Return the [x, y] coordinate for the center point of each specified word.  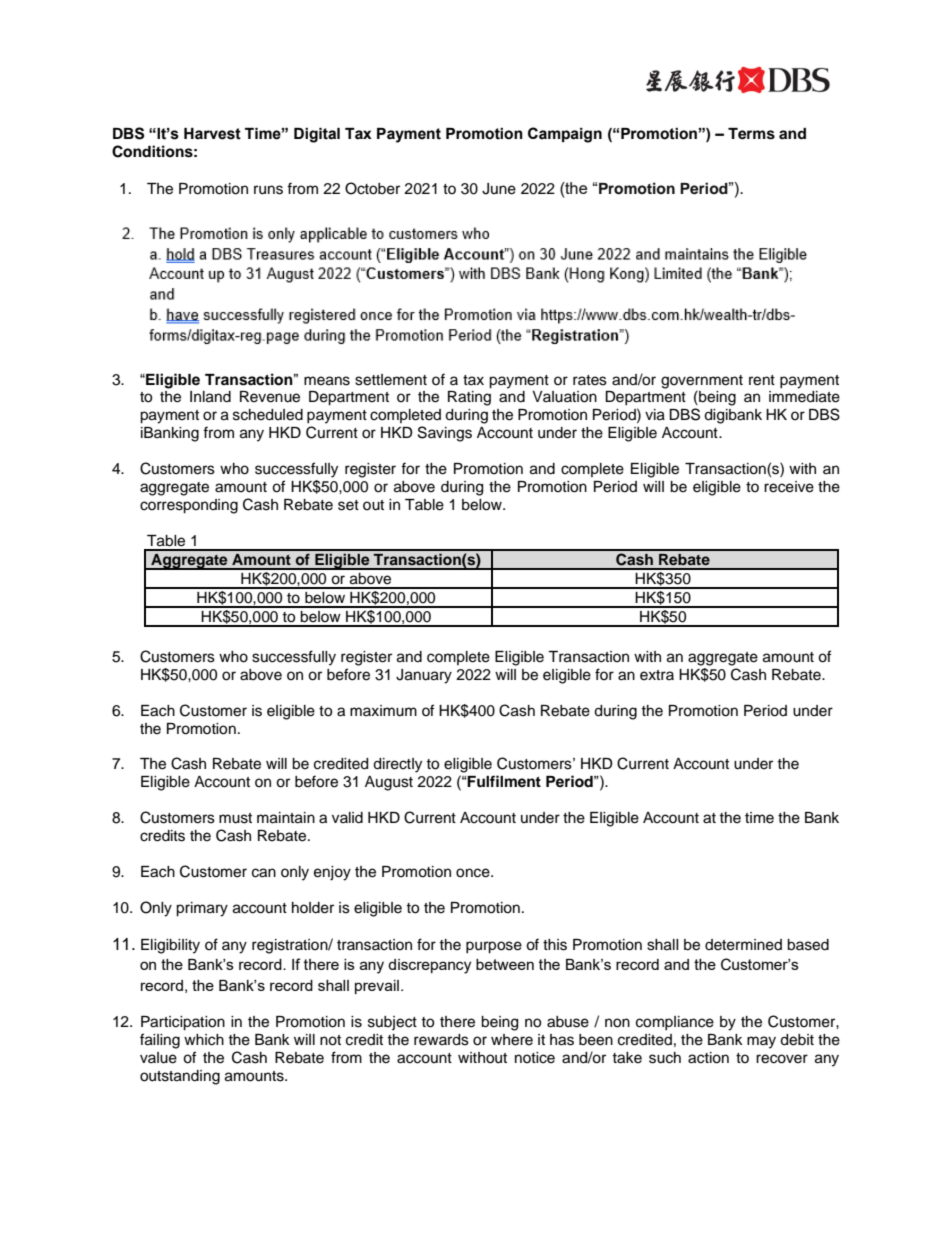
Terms [751, 134]
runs [268, 190]
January [424, 676]
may [761, 1042]
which [204, 1040]
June [499, 189]
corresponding [189, 506]
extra [657, 675]
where [512, 1040]
